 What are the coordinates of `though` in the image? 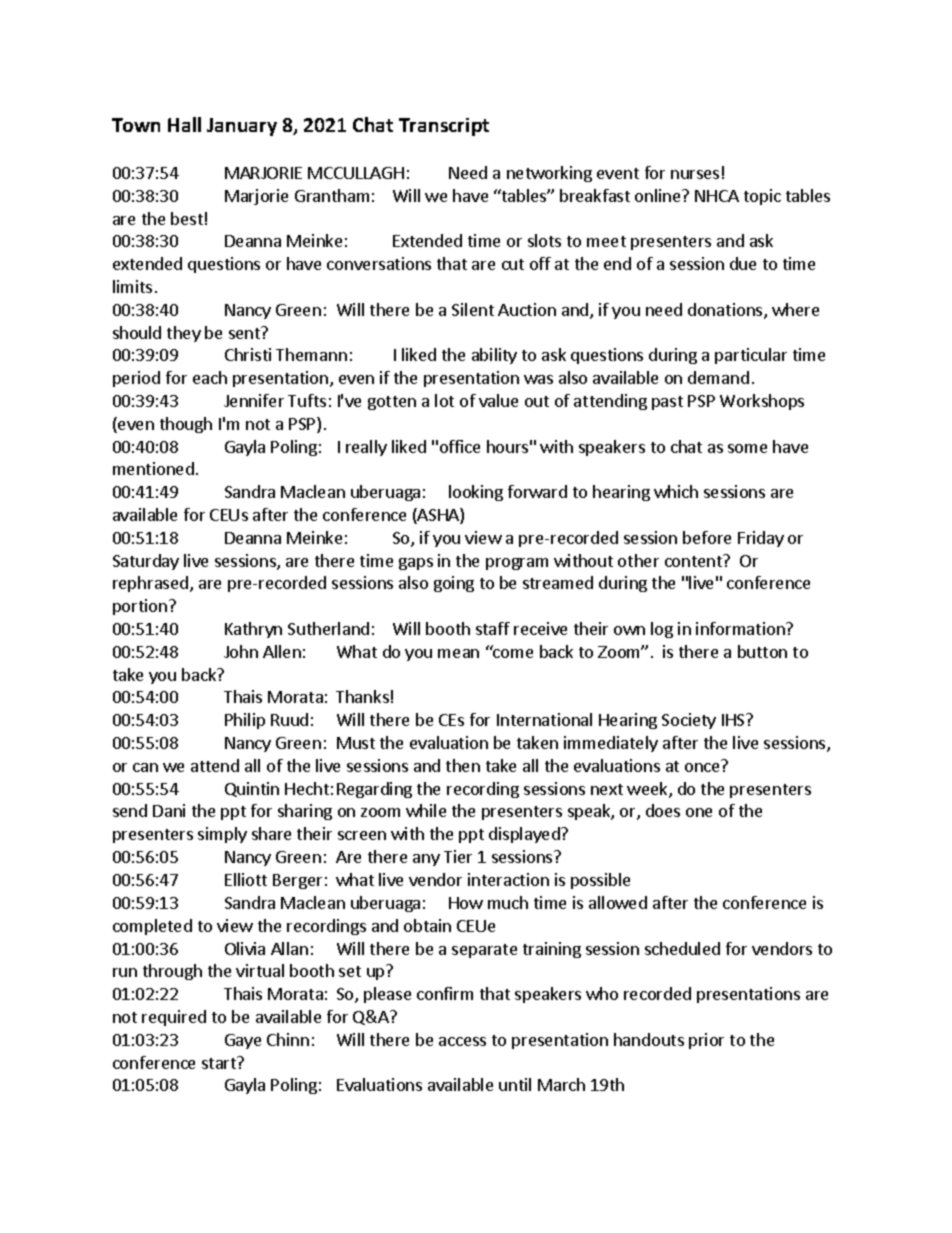 It's located at (186, 425).
